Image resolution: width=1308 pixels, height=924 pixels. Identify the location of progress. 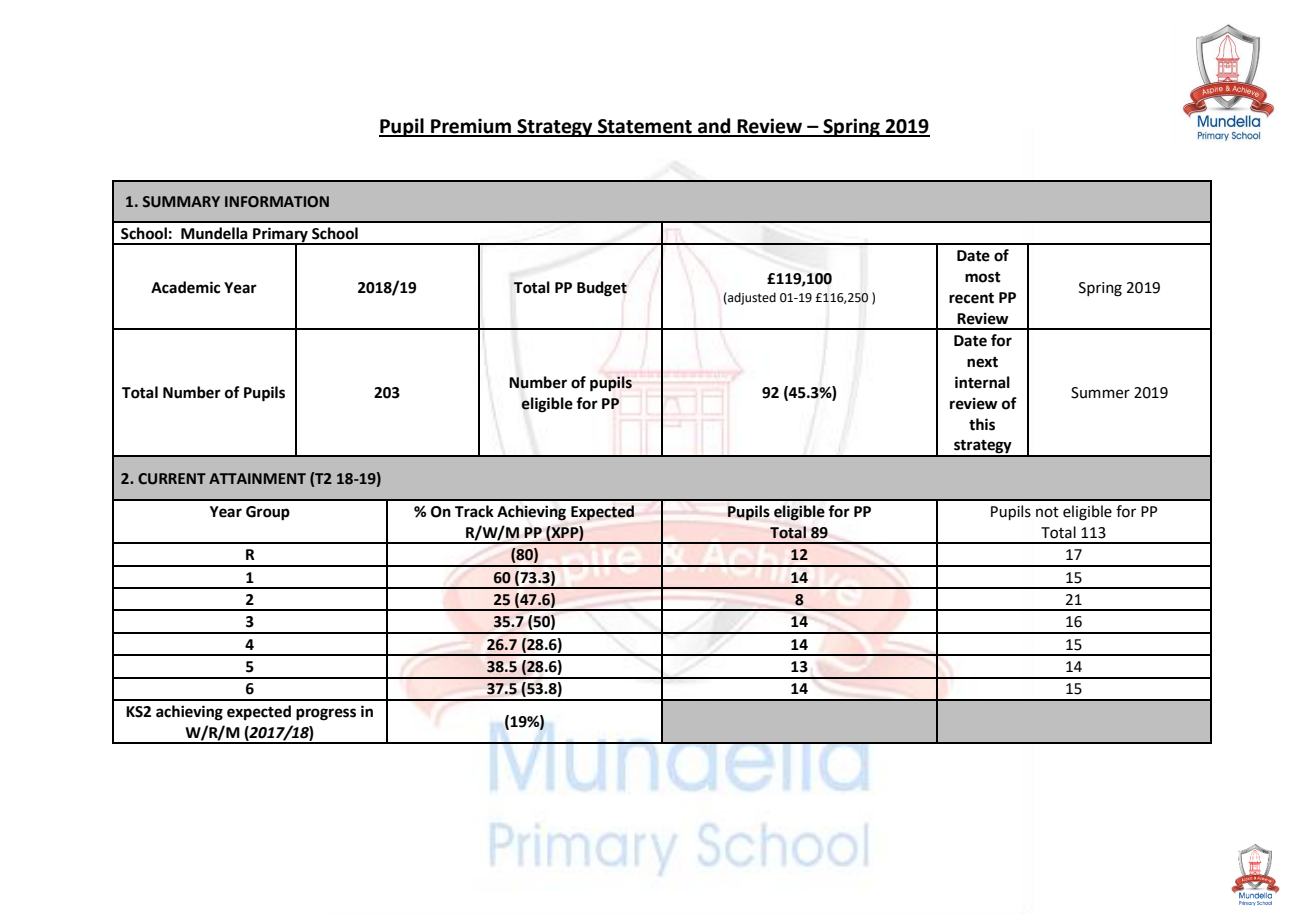
(326, 714).
